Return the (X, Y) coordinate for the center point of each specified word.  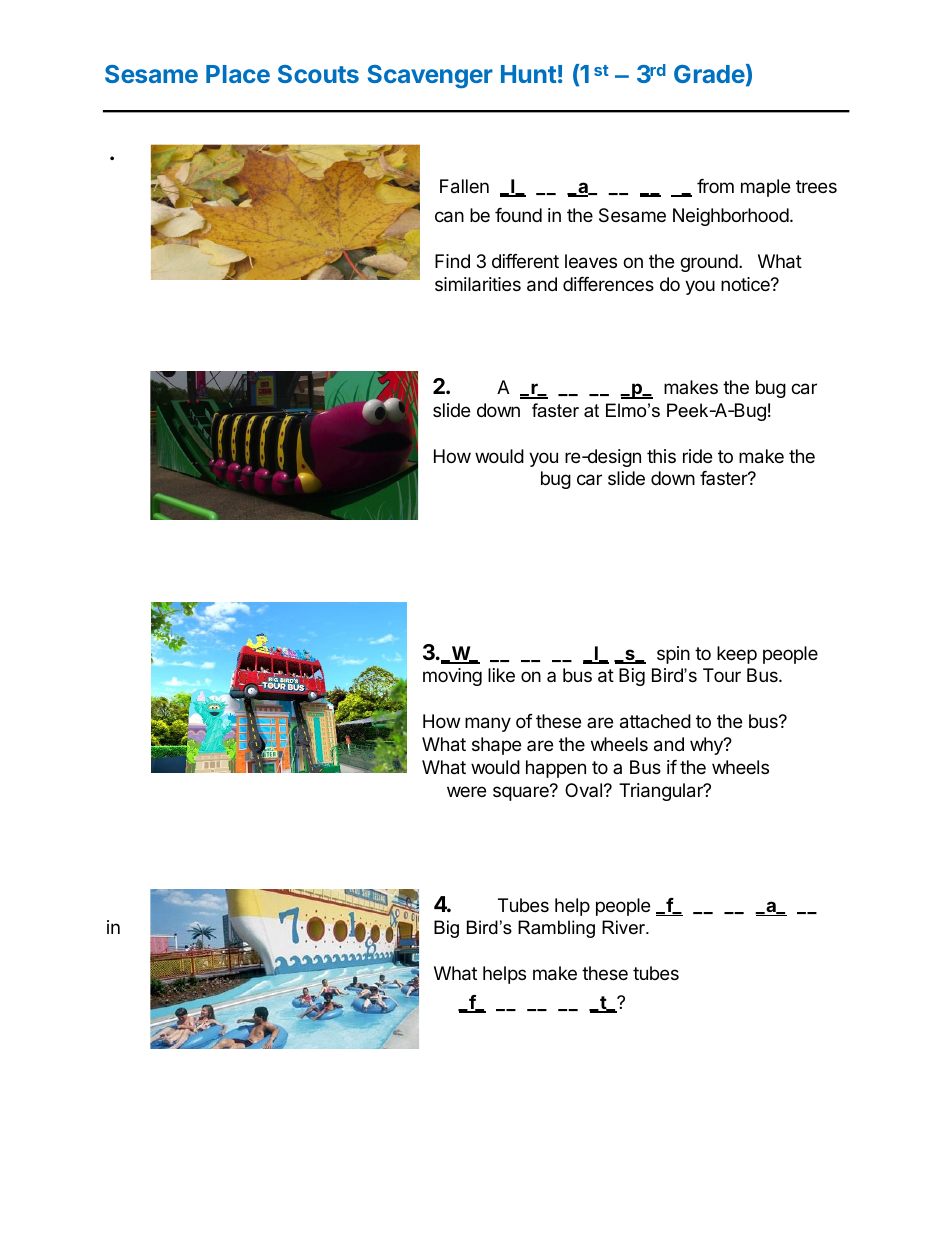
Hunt (528, 74)
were (466, 791)
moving (452, 677)
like (501, 675)
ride (697, 456)
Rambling (556, 929)
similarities (478, 284)
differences (608, 284)
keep (737, 655)
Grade (709, 74)
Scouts (318, 74)
